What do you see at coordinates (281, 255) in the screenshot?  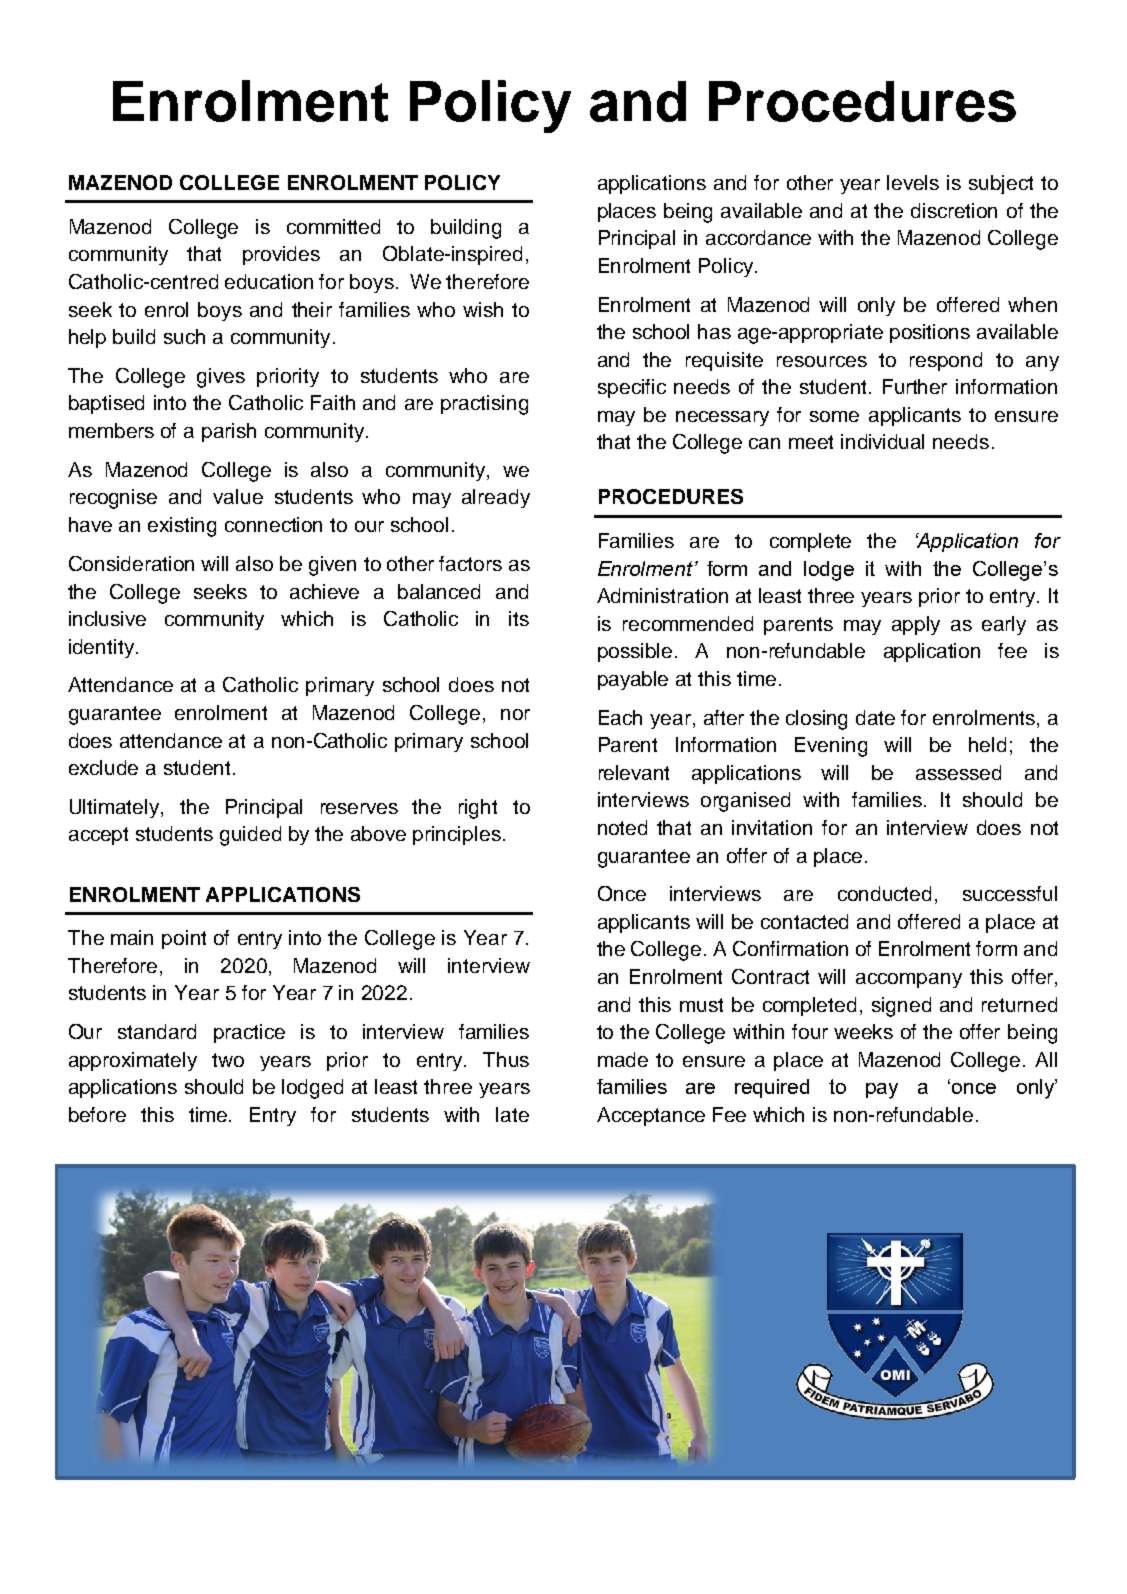 I see `provides` at bounding box center [281, 255].
